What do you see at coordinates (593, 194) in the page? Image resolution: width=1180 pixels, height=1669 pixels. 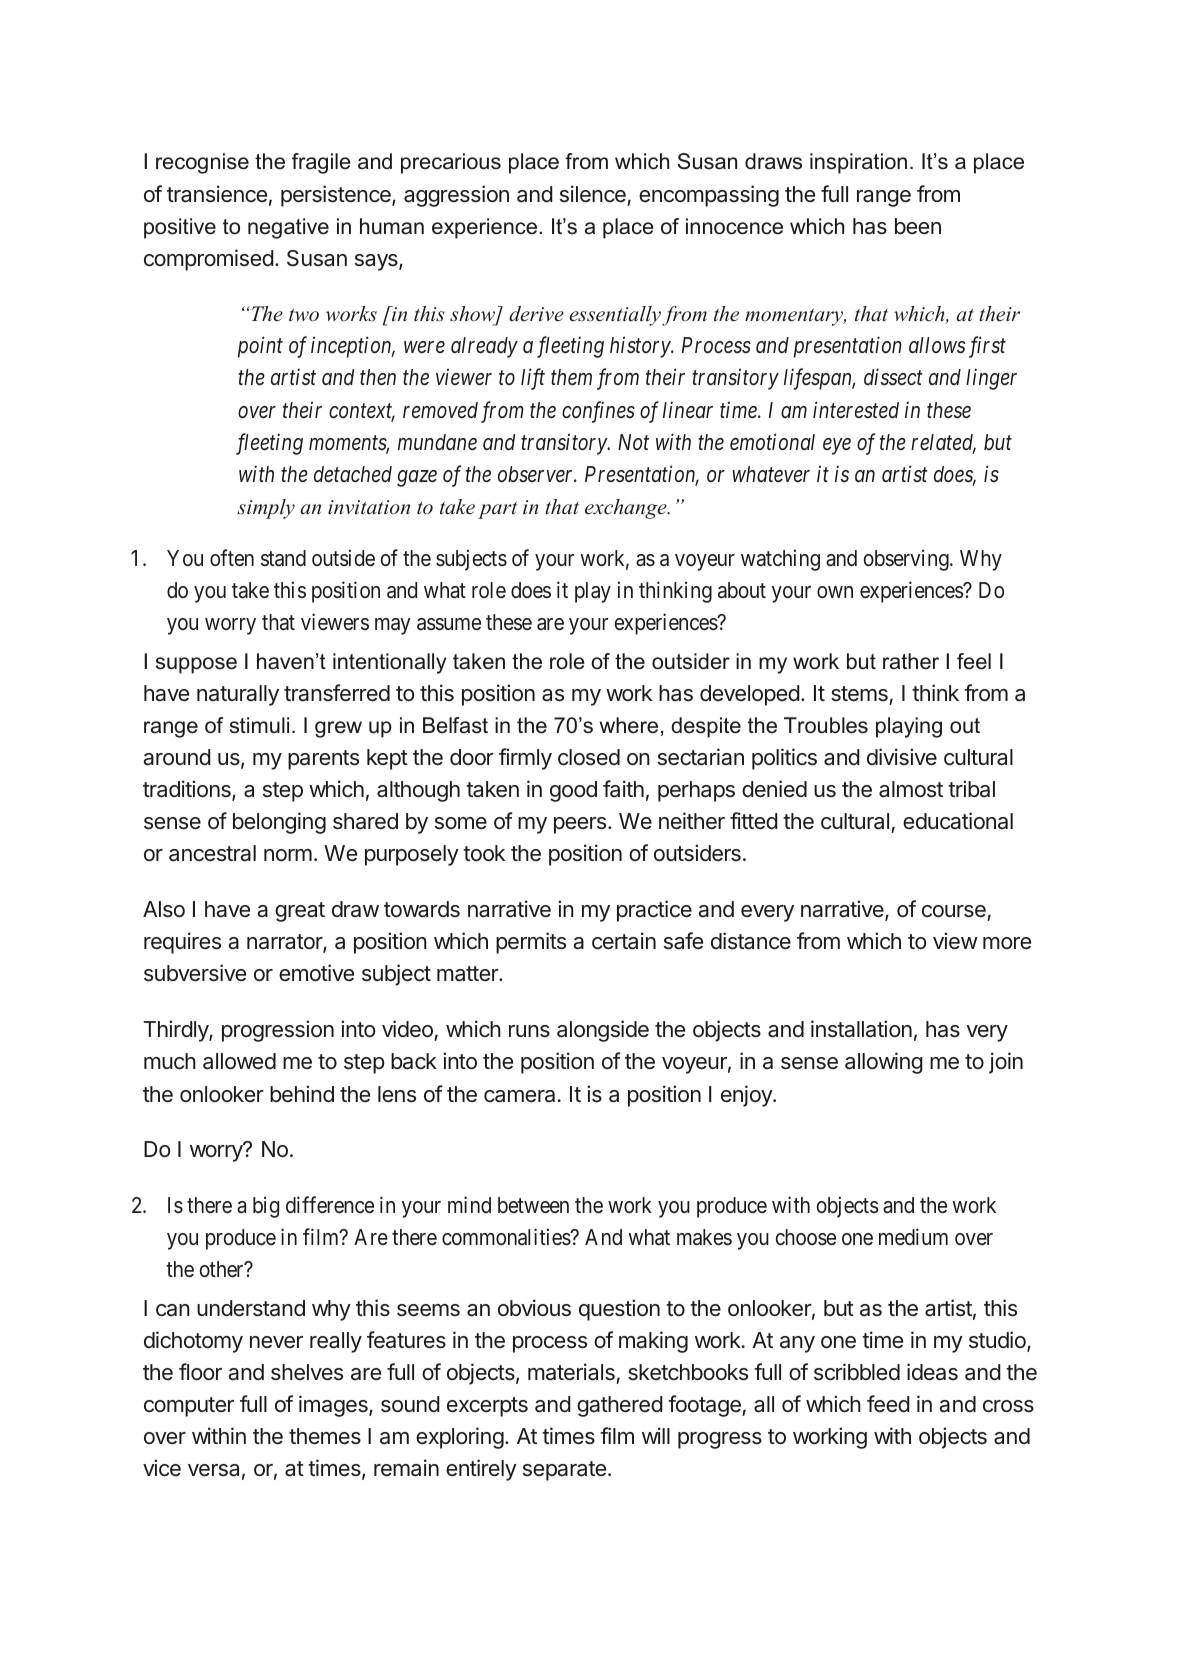 I see `silence` at bounding box center [593, 194].
